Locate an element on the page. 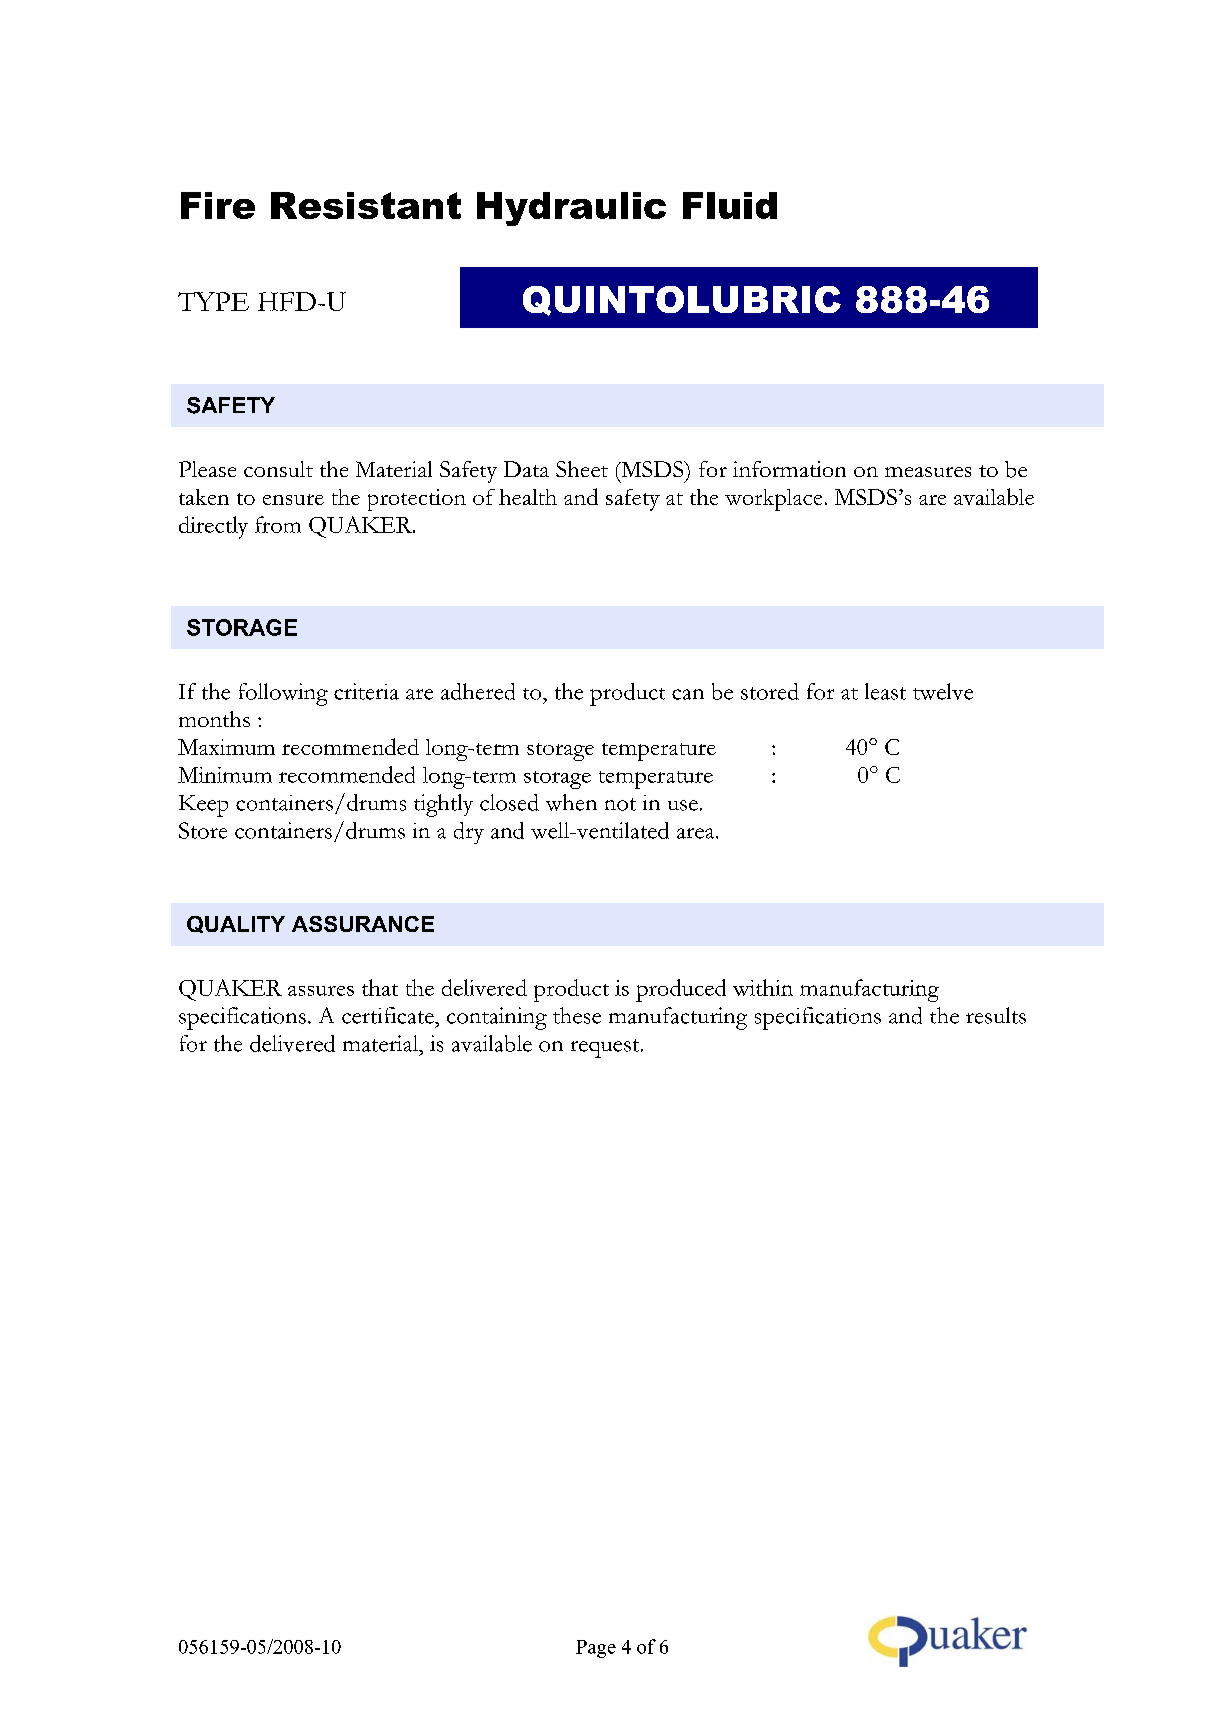  Resistant is located at coordinates (366, 205).
